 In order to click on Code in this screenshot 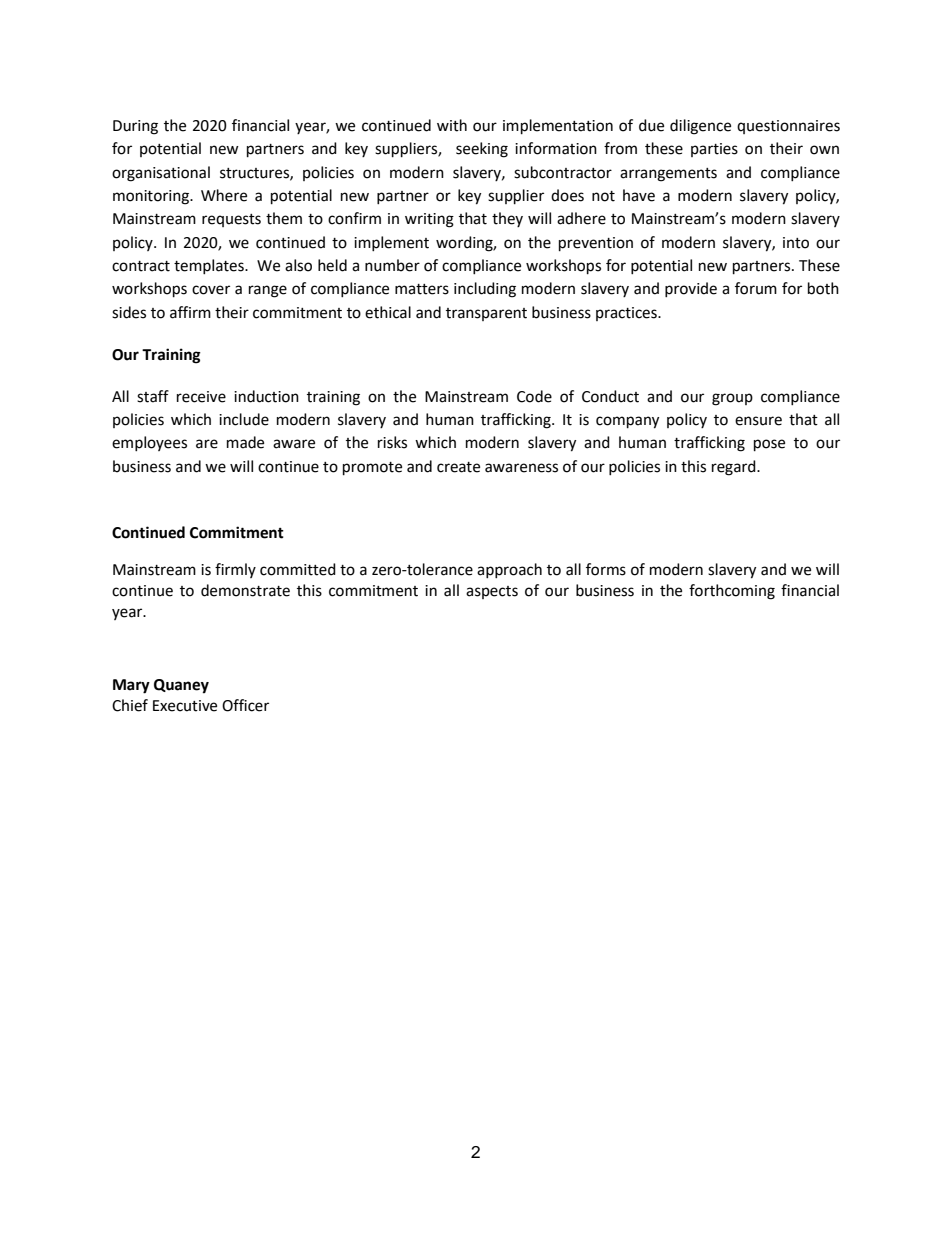, I will do `click(534, 396)`.
